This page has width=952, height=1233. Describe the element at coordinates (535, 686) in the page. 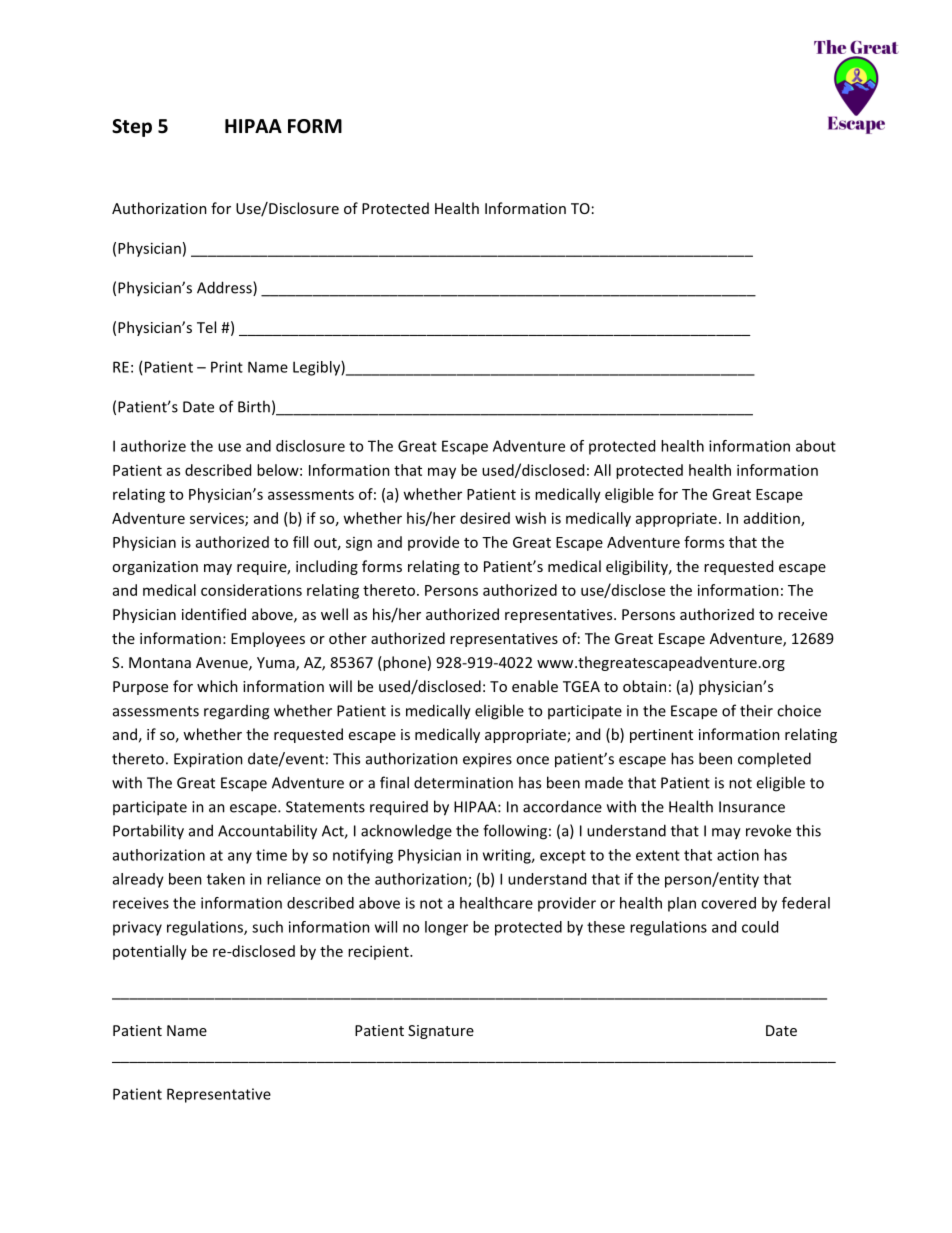

I see `enable` at that location.
